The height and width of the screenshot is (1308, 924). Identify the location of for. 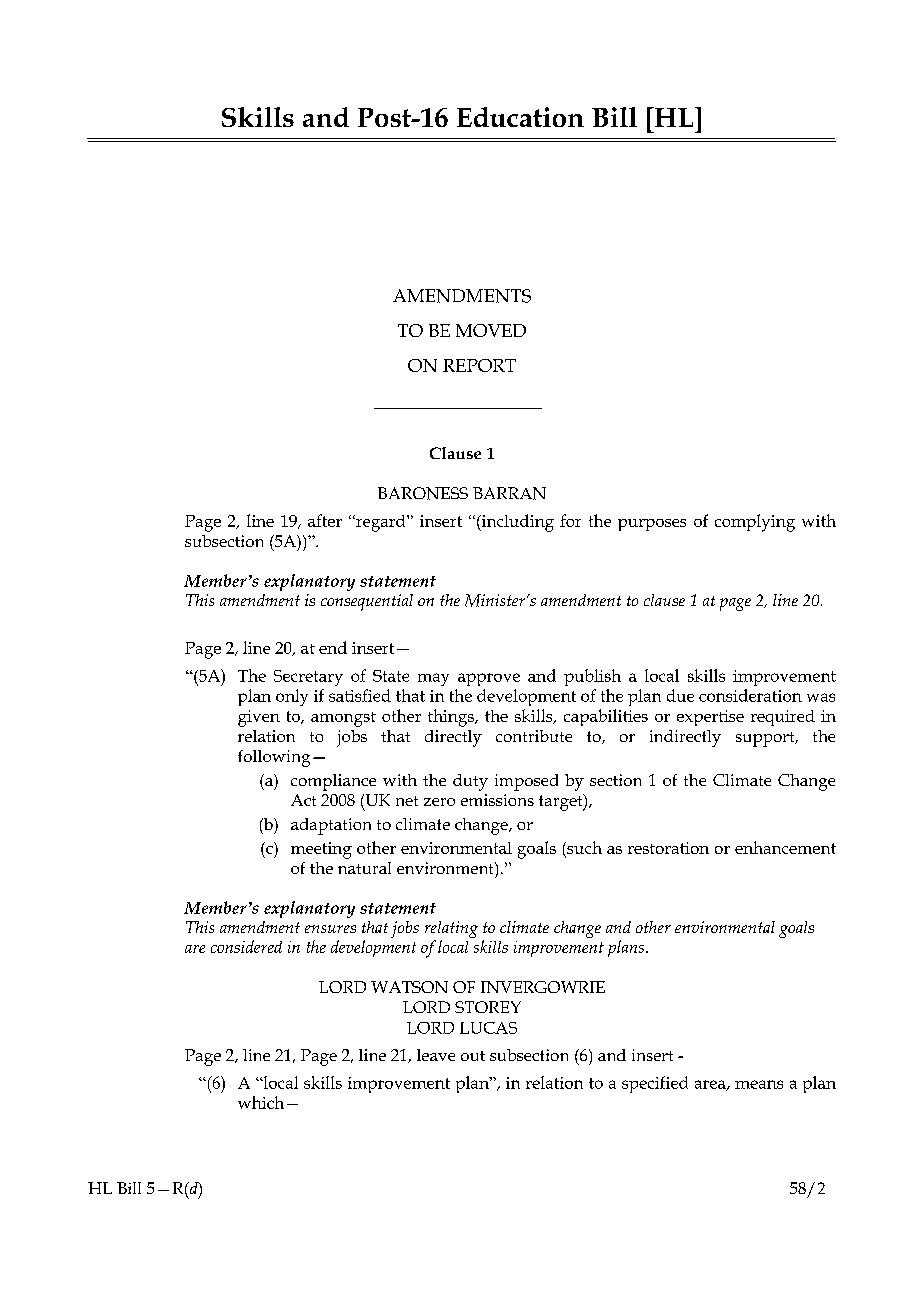
(570, 520).
